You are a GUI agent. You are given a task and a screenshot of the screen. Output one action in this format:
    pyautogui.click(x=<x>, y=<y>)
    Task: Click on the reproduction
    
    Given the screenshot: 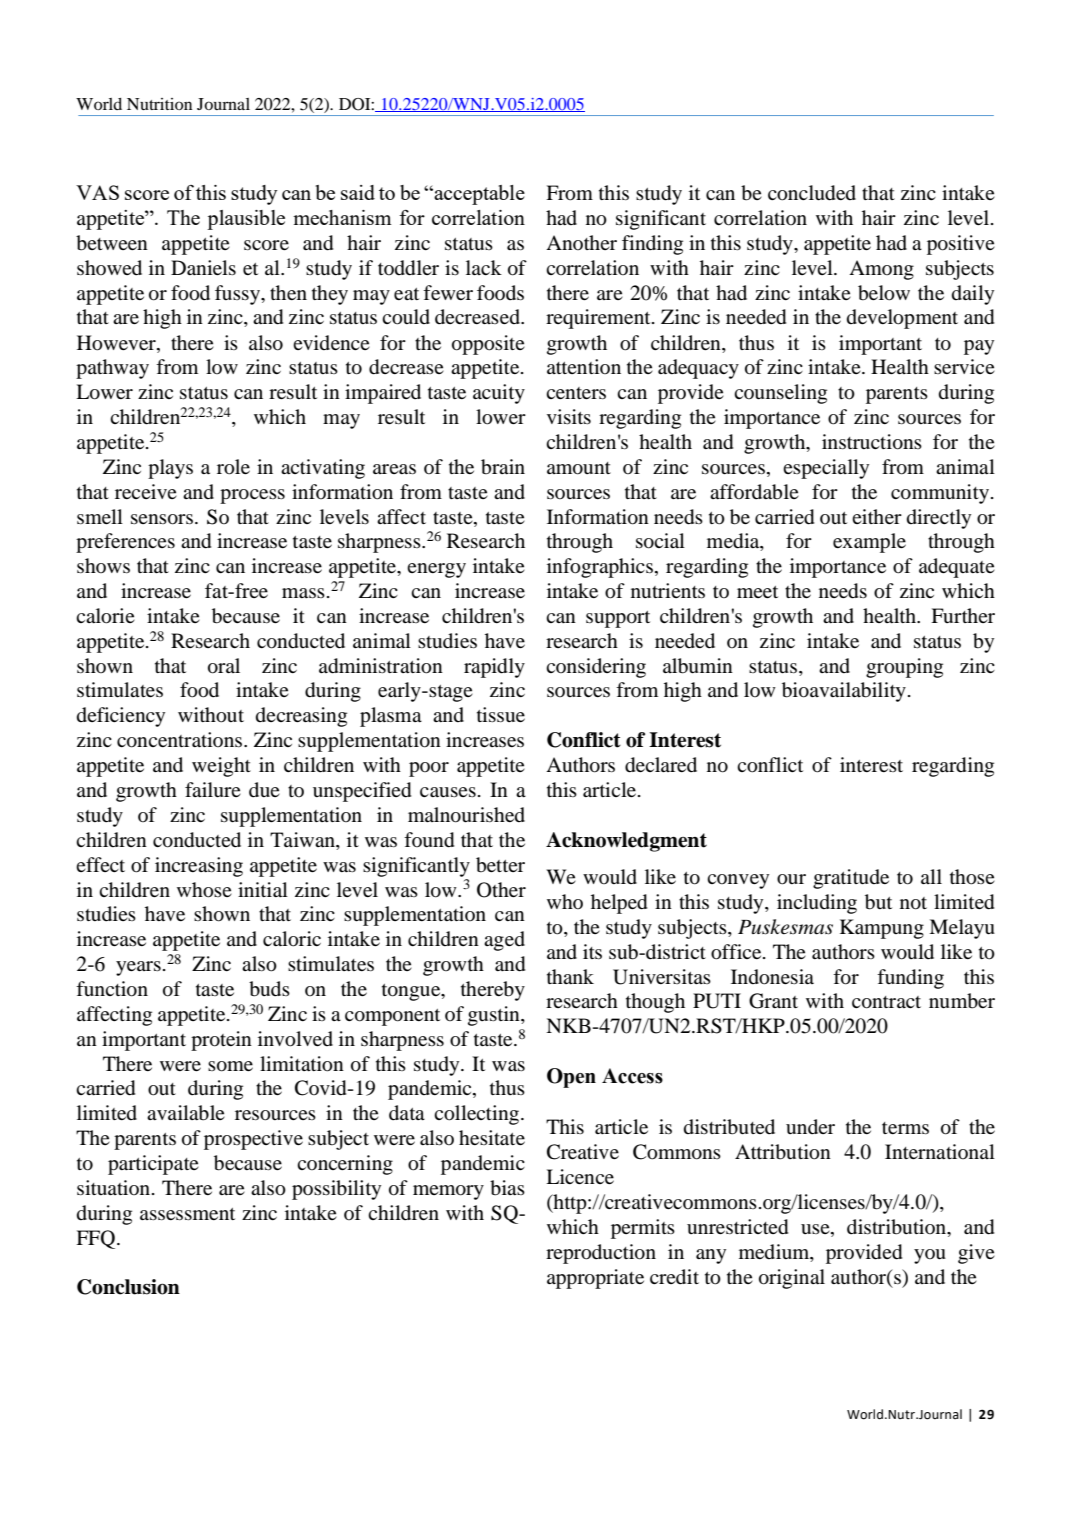 What is the action you would take?
    pyautogui.click(x=601, y=1254)
